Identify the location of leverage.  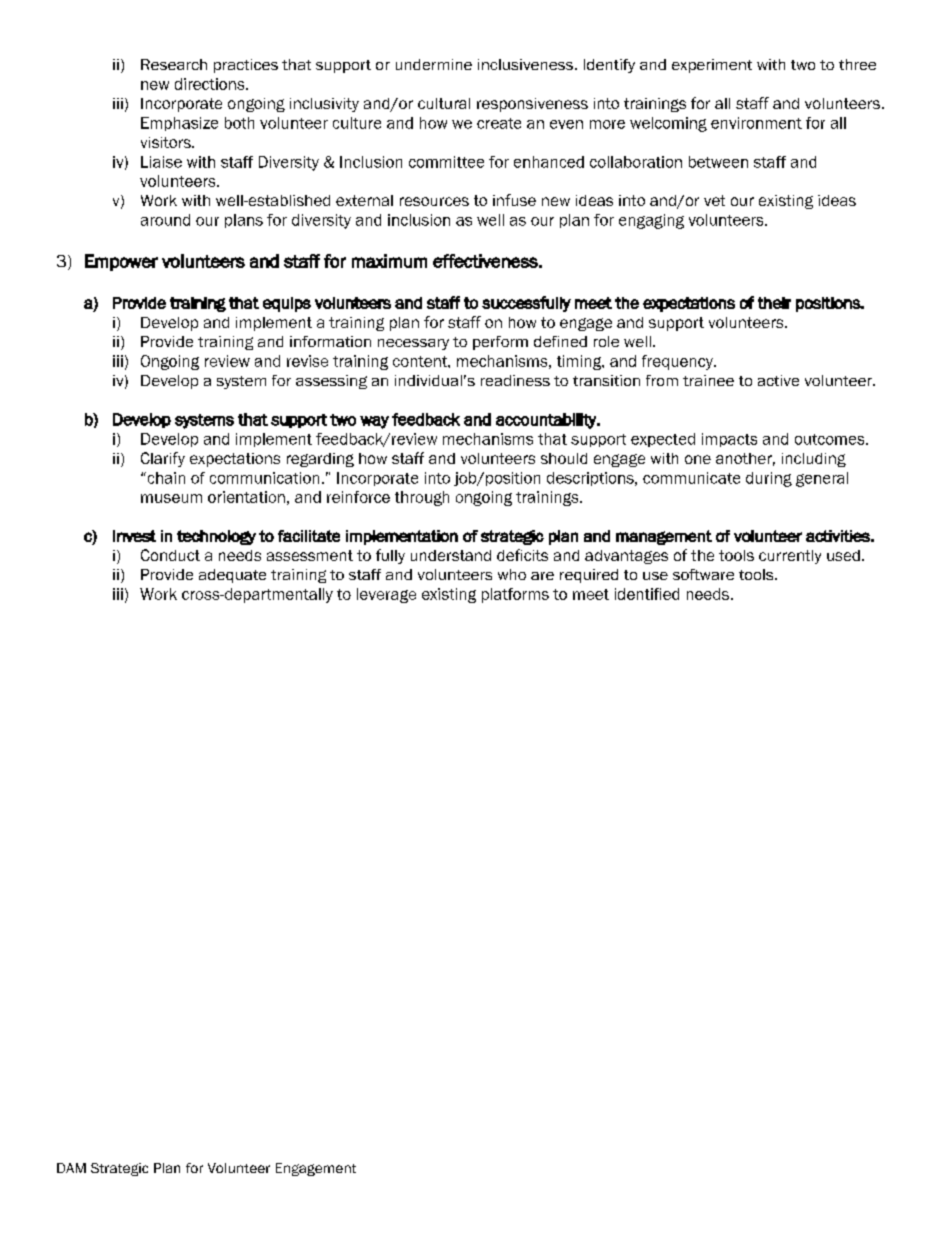
(386, 595).
